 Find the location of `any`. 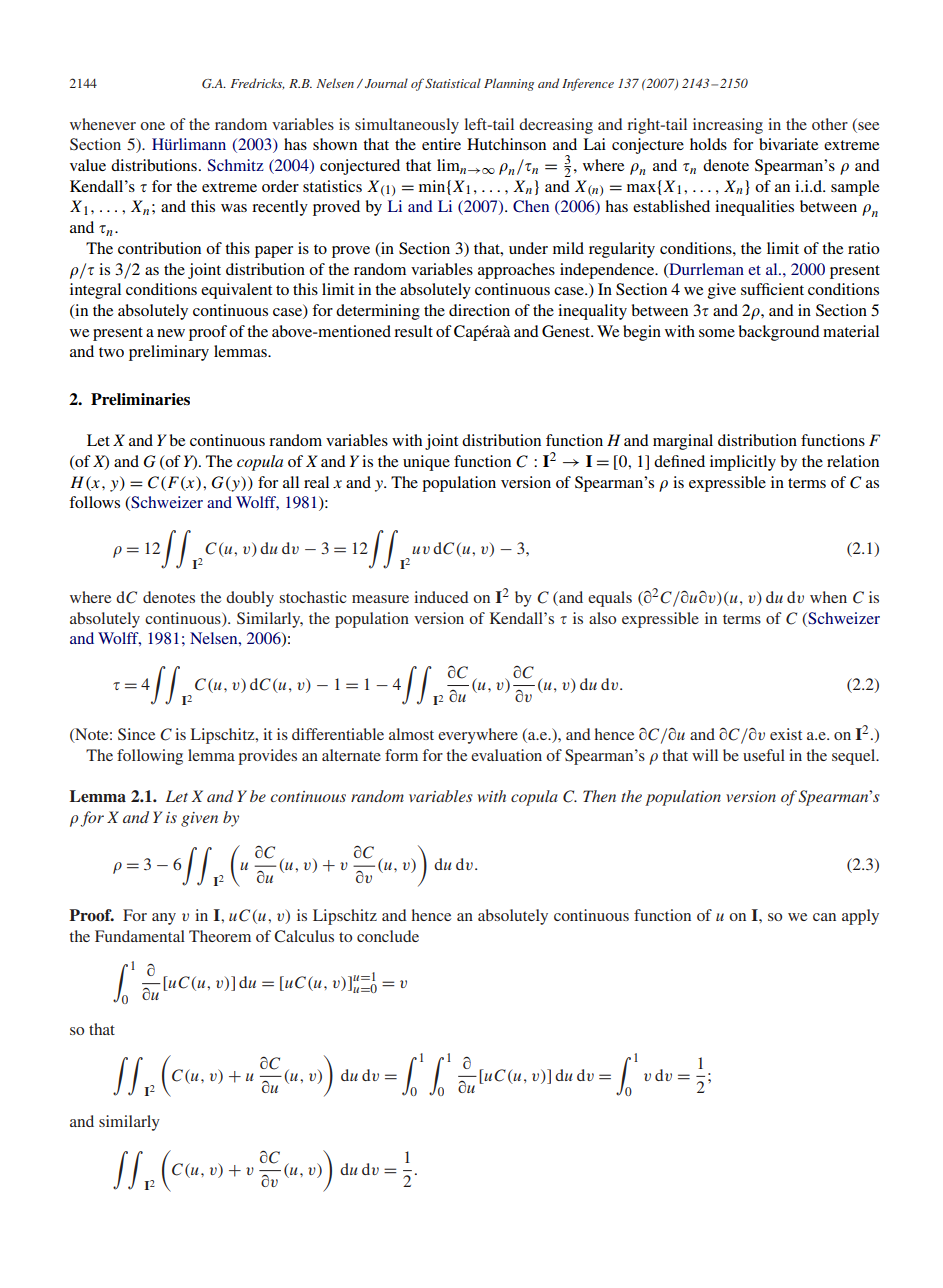

any is located at coordinates (164, 919).
